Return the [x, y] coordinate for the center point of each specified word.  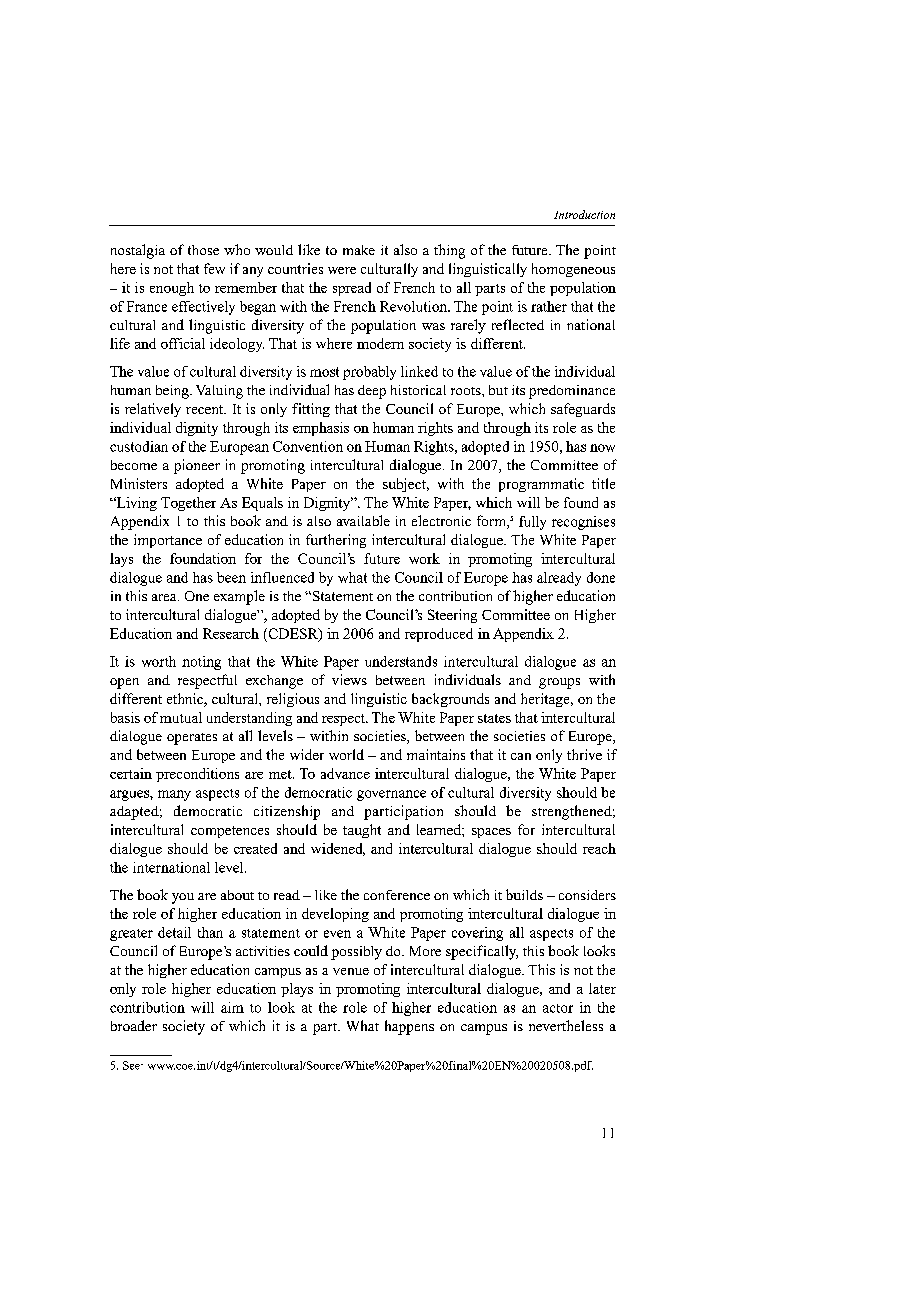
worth [159, 661]
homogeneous [573, 270]
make [359, 250]
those [203, 250]
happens [409, 1027]
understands [401, 661]
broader [134, 1025]
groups [559, 683]
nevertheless [566, 1025]
